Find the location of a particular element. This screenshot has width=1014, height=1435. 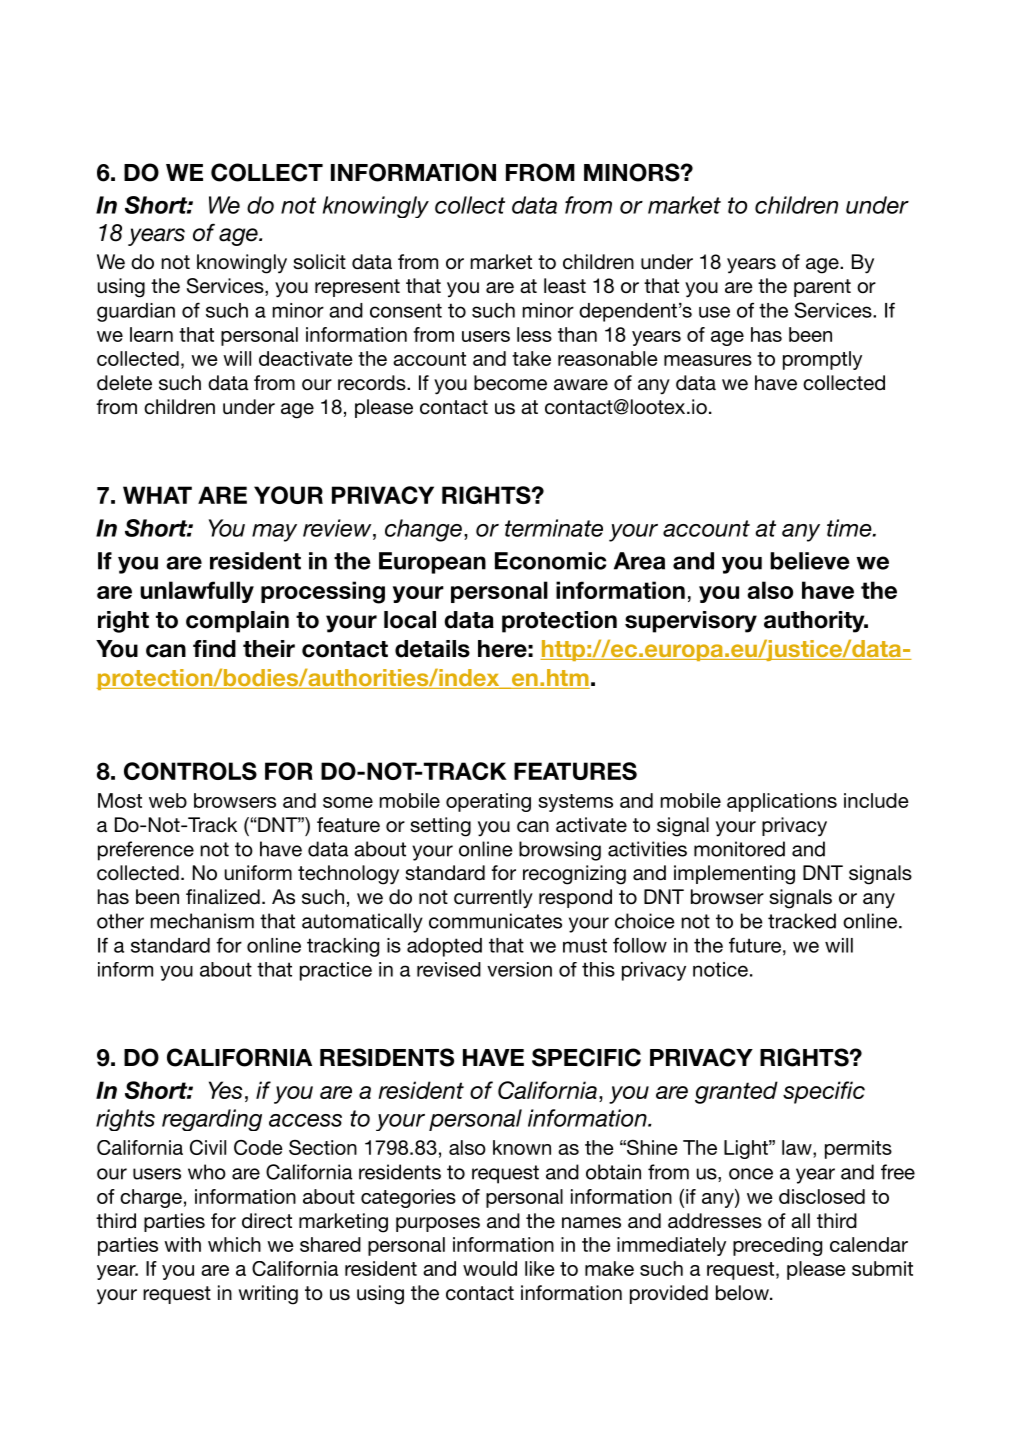

operating is located at coordinates (488, 802).
